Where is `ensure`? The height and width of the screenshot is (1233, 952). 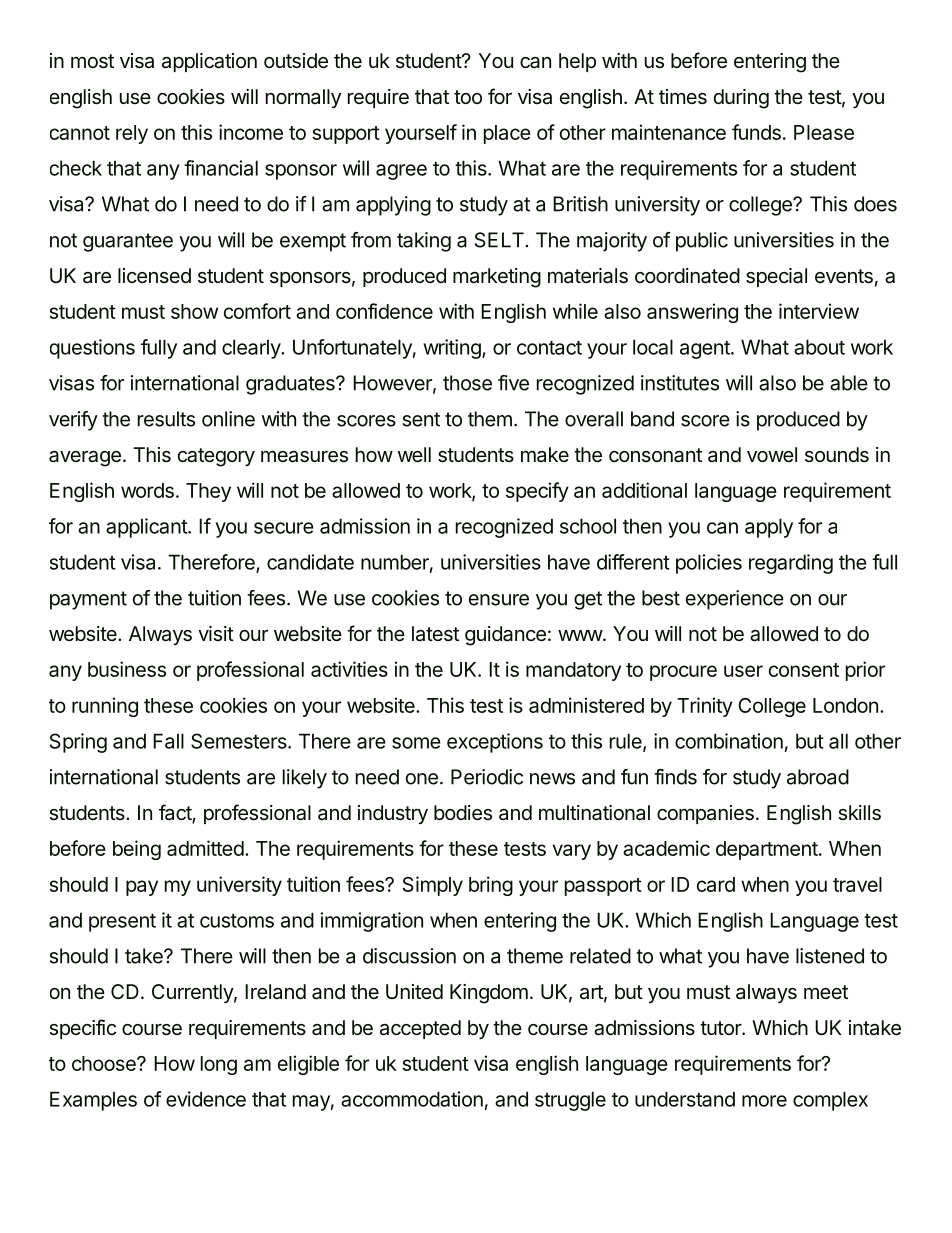
ensure is located at coordinates (499, 600).
